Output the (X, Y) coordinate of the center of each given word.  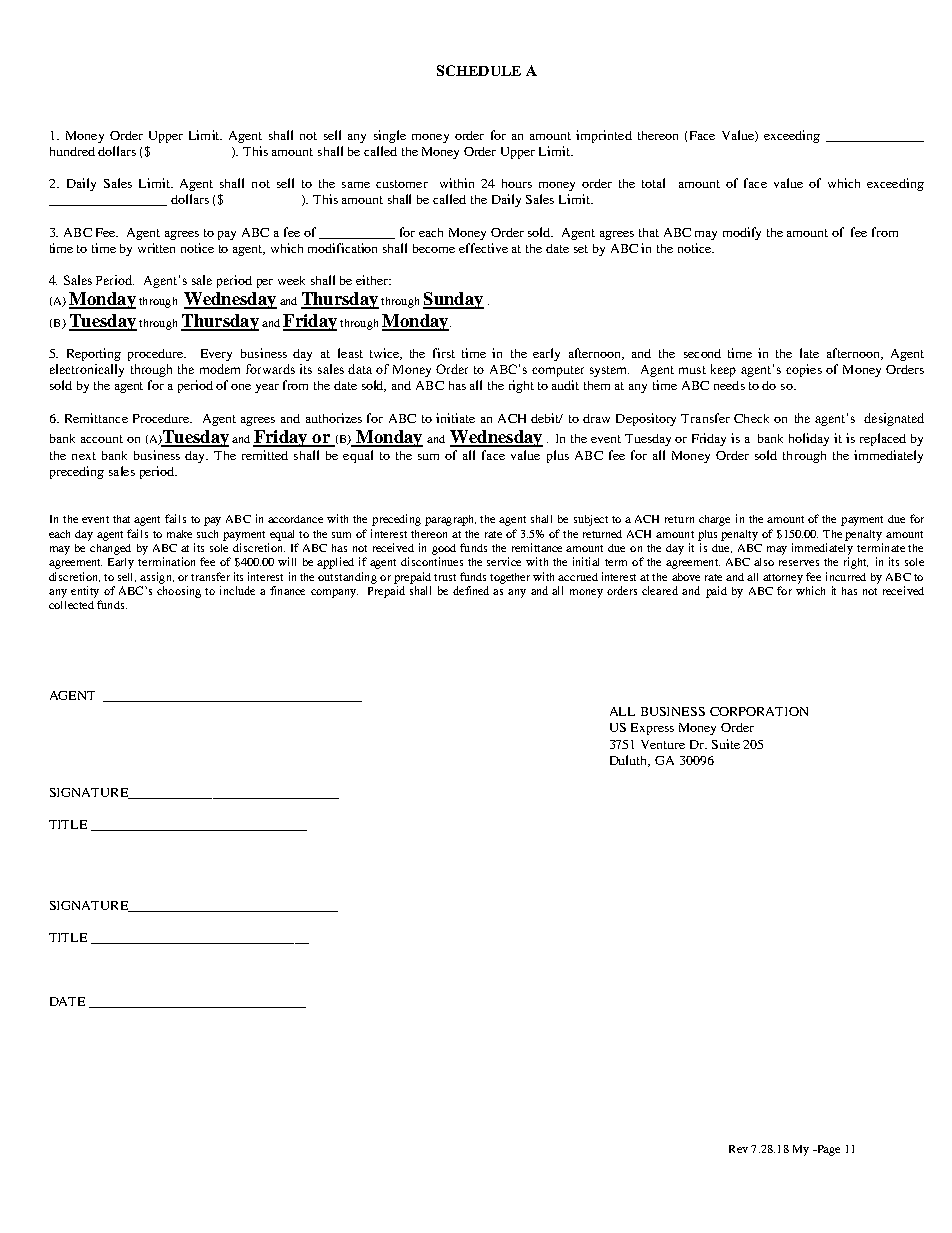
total (653, 183)
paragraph (450, 520)
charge (714, 520)
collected (71, 605)
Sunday (453, 300)
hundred (72, 151)
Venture (663, 744)
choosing (179, 592)
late (809, 353)
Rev (738, 1149)
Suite (726, 744)
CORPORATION (759, 711)
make (179, 534)
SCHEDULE (479, 70)
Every (216, 355)
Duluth (630, 761)
